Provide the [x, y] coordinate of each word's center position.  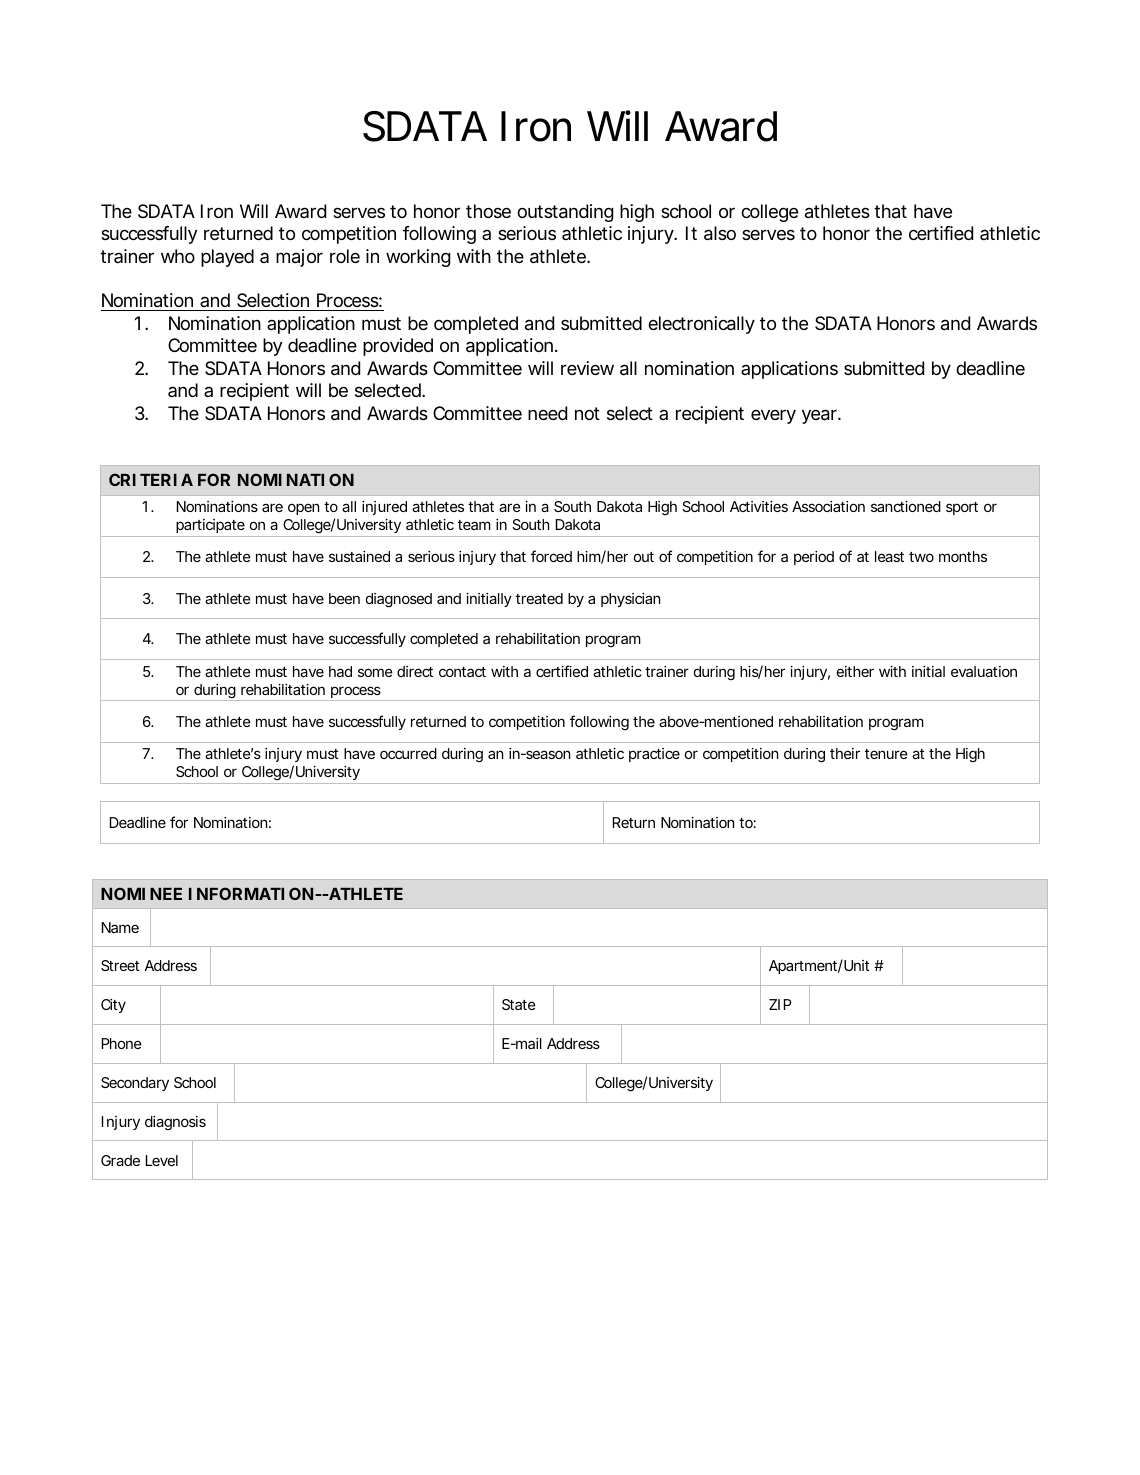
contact [462, 672]
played [227, 258]
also [720, 233]
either [855, 671]
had [340, 671]
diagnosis [175, 1123]
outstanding [565, 213]
